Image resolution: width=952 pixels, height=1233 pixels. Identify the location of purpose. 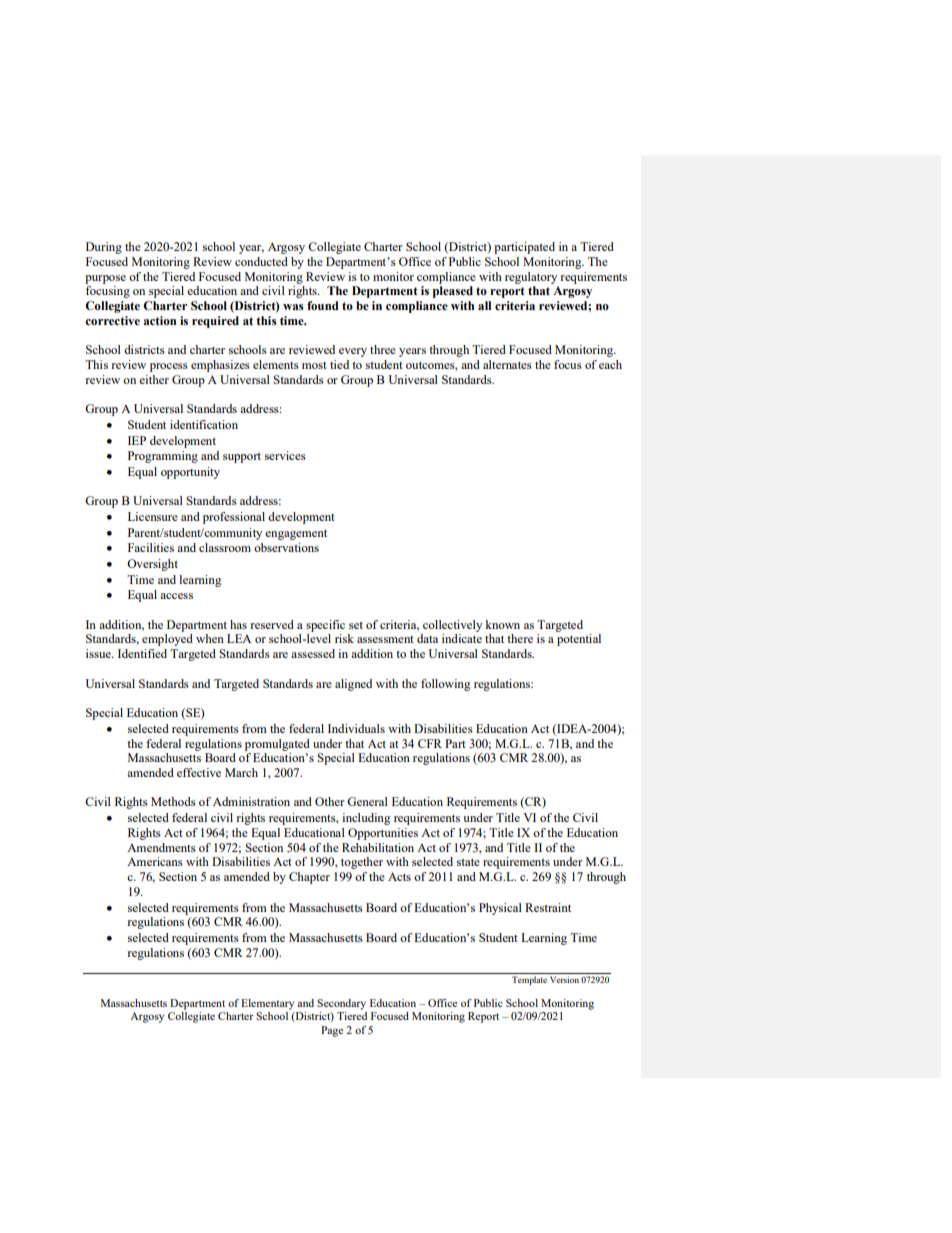
(105, 279).
